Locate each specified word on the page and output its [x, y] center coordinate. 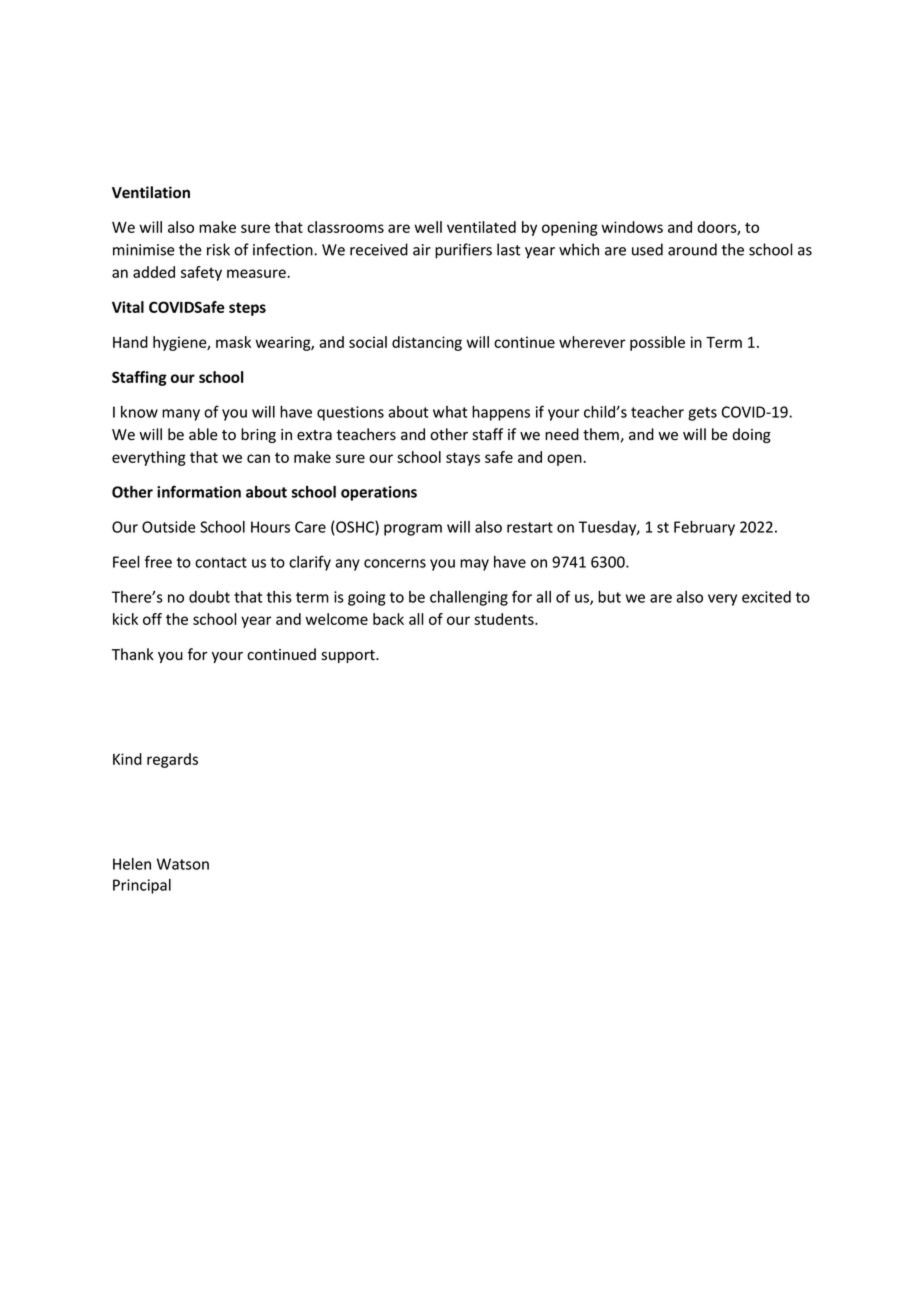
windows [632, 227]
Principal [142, 886]
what [450, 412]
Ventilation [151, 192]
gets [702, 414]
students [505, 619]
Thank [133, 654]
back [388, 619]
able [203, 434]
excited [766, 597]
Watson [183, 864]
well [428, 227]
